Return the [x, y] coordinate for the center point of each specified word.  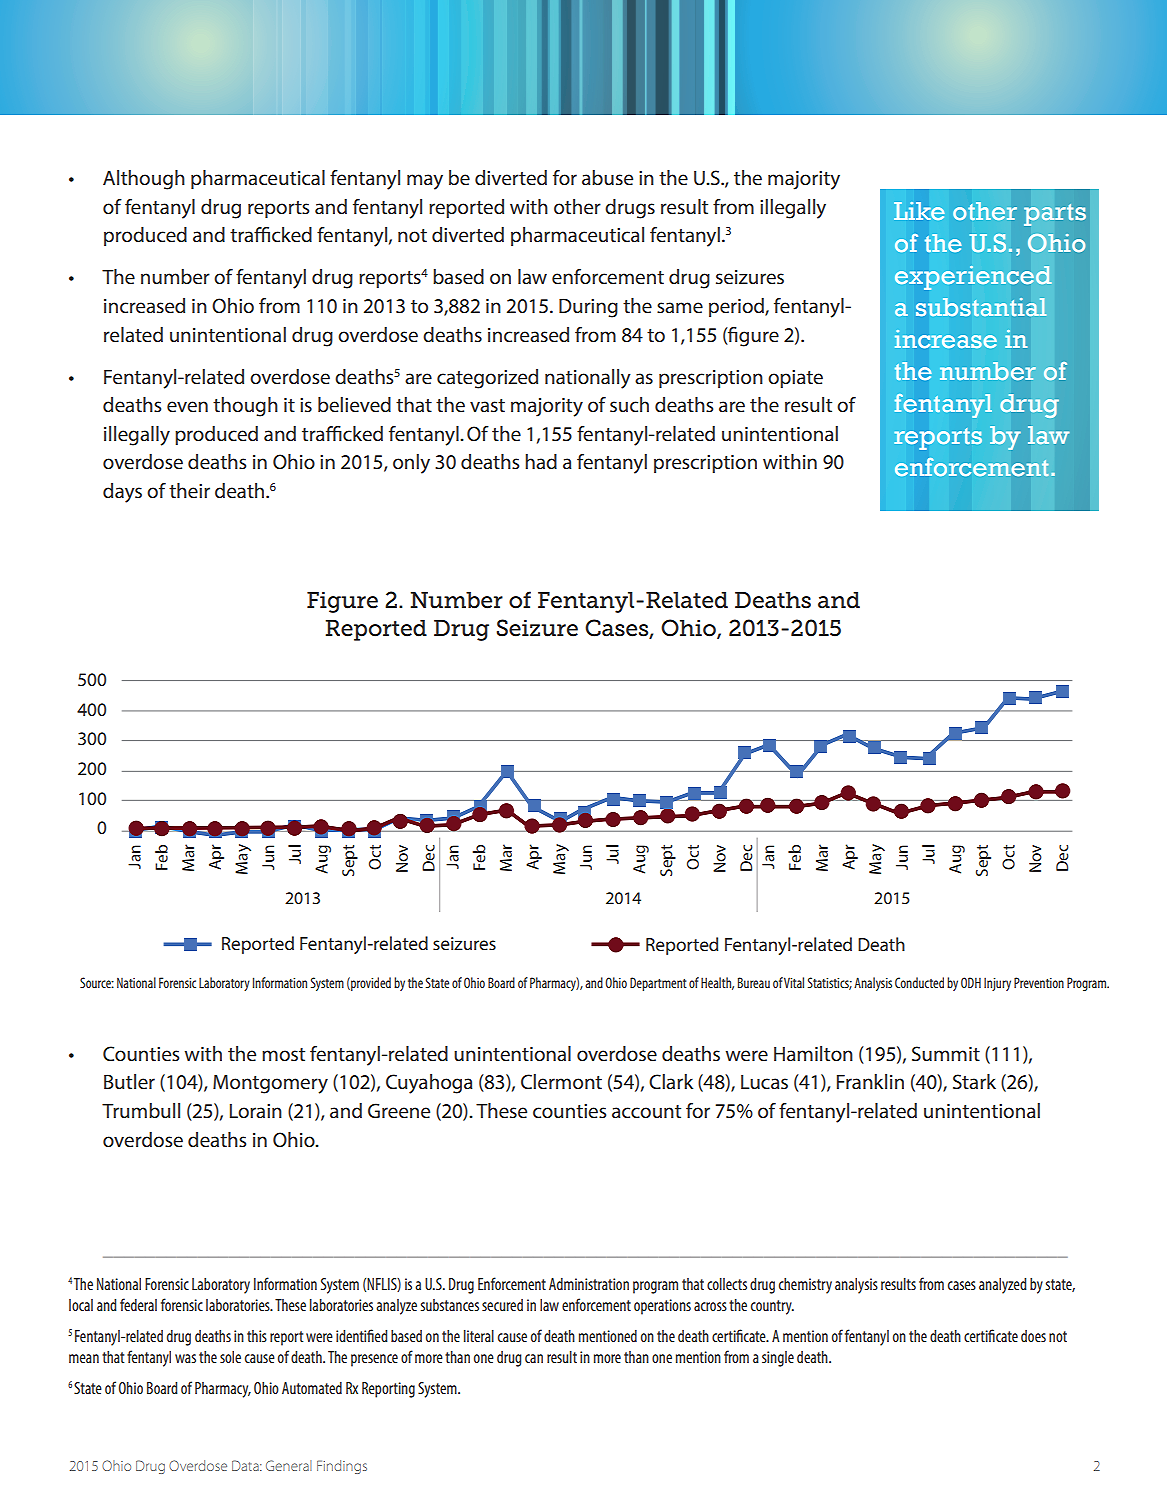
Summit [946, 1053]
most [283, 1054]
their [189, 490]
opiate [795, 379]
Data [246, 1465]
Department [658, 984]
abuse [607, 177]
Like [919, 211]
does [1033, 1336]
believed [354, 404]
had [541, 461]
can [534, 1358]
